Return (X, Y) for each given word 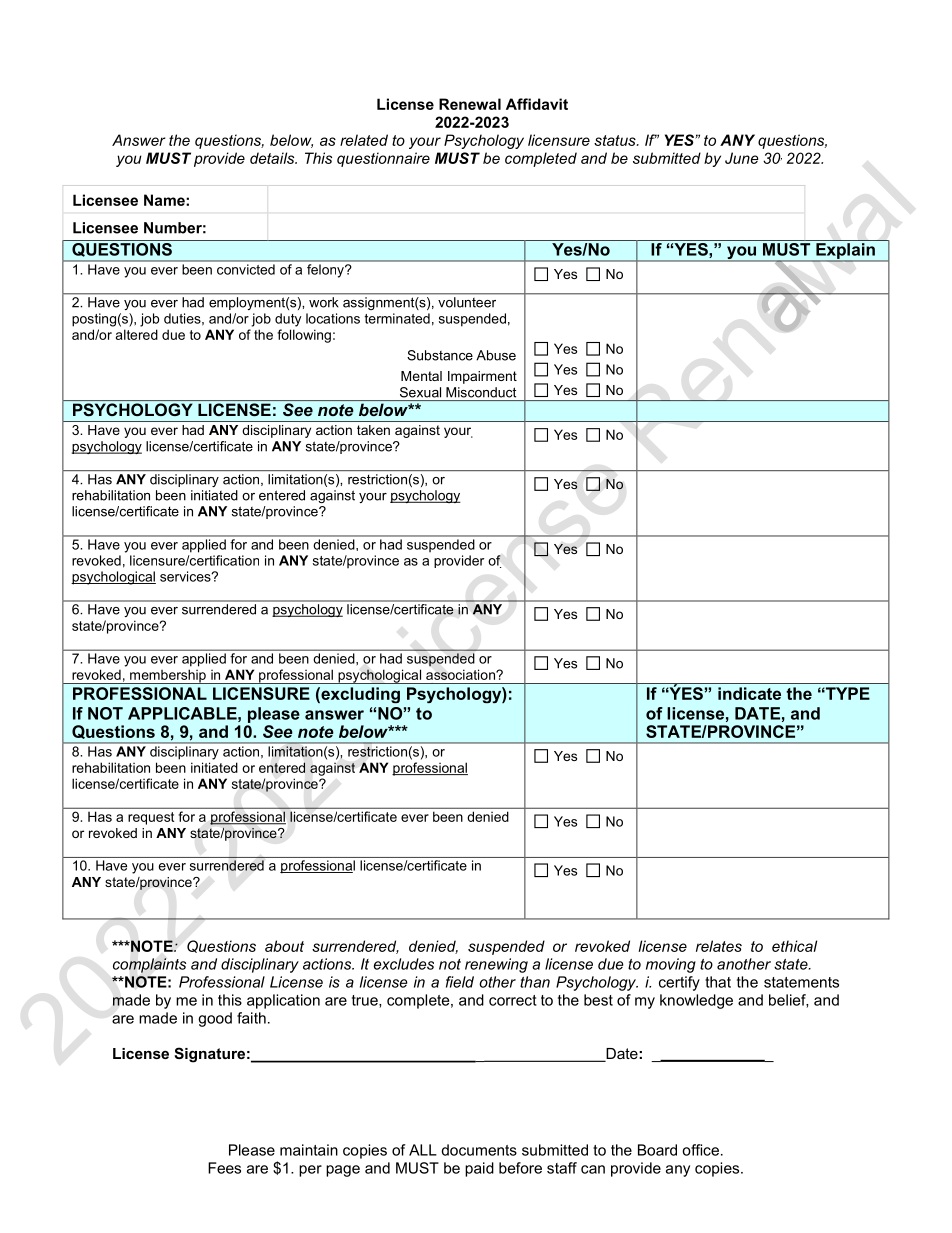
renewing (496, 965)
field (460, 982)
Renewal (470, 104)
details (273, 158)
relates (719, 946)
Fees (224, 1168)
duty (288, 320)
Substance (440, 355)
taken (373, 430)
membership (168, 677)
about (284, 946)
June (741, 158)
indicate (749, 693)
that (718, 982)
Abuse (496, 355)
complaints (149, 965)
